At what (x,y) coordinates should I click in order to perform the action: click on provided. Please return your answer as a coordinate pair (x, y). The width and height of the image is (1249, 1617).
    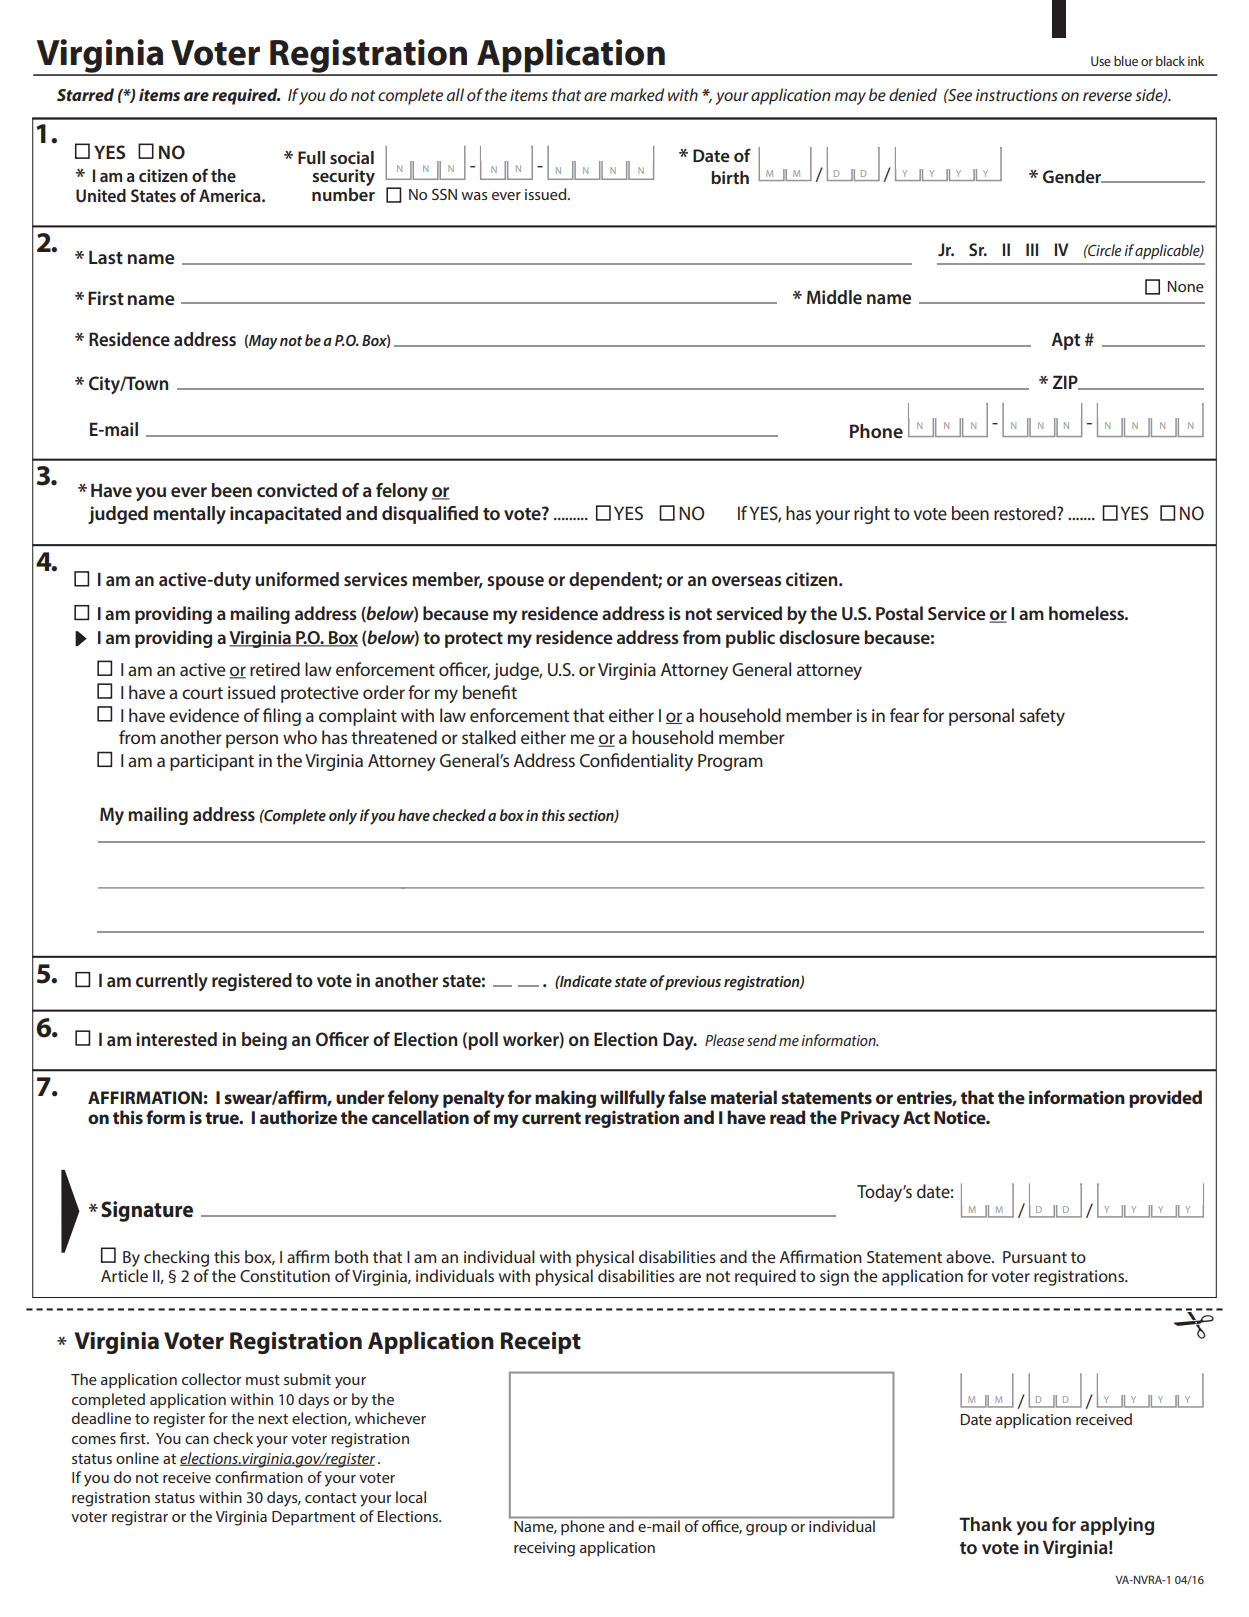
    Looking at the image, I should click on (1165, 1099).
